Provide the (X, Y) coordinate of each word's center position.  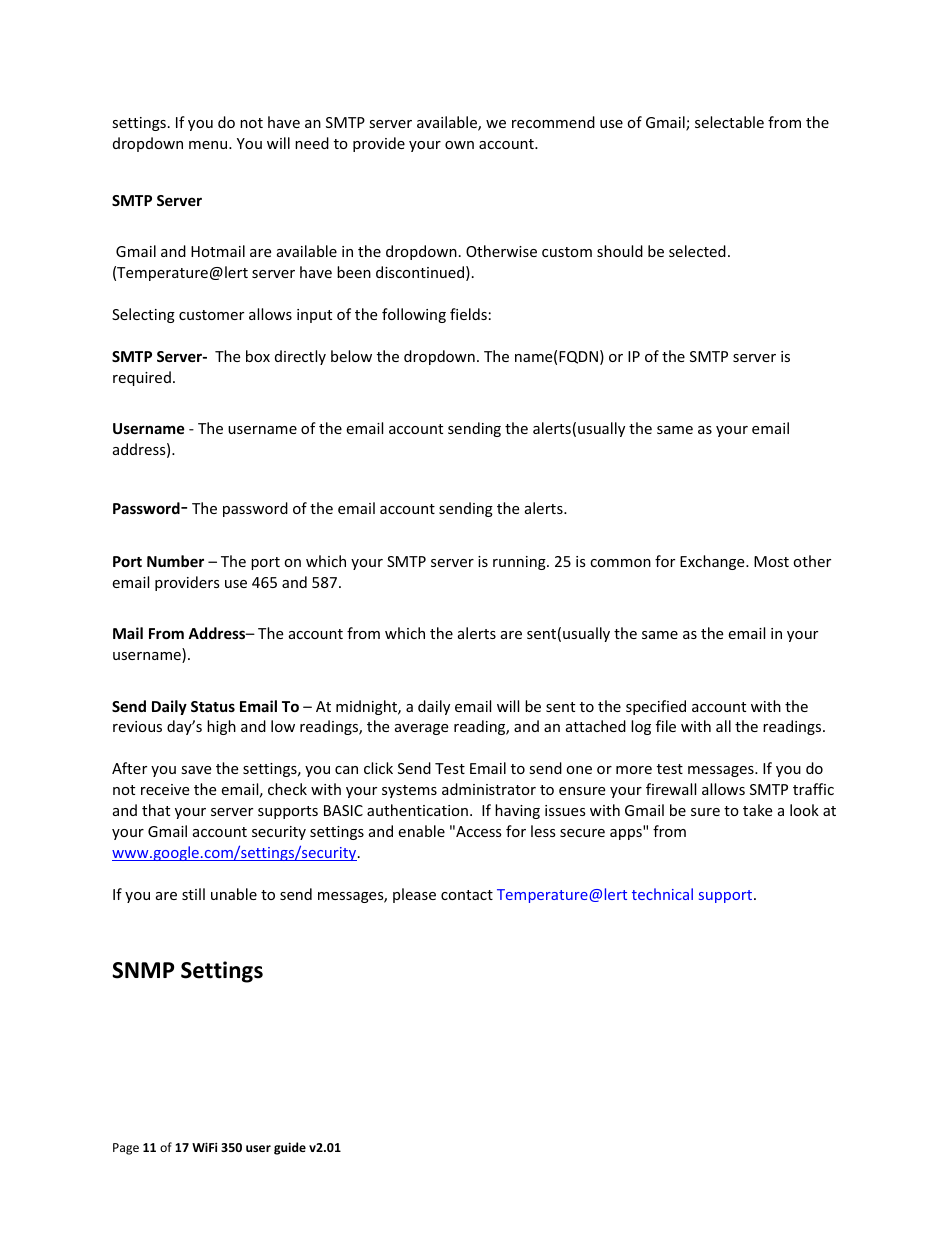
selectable (729, 122)
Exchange (713, 562)
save (196, 770)
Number (175, 561)
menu (209, 145)
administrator (489, 789)
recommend (553, 122)
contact (467, 895)
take (757, 810)
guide (290, 1148)
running (520, 563)
